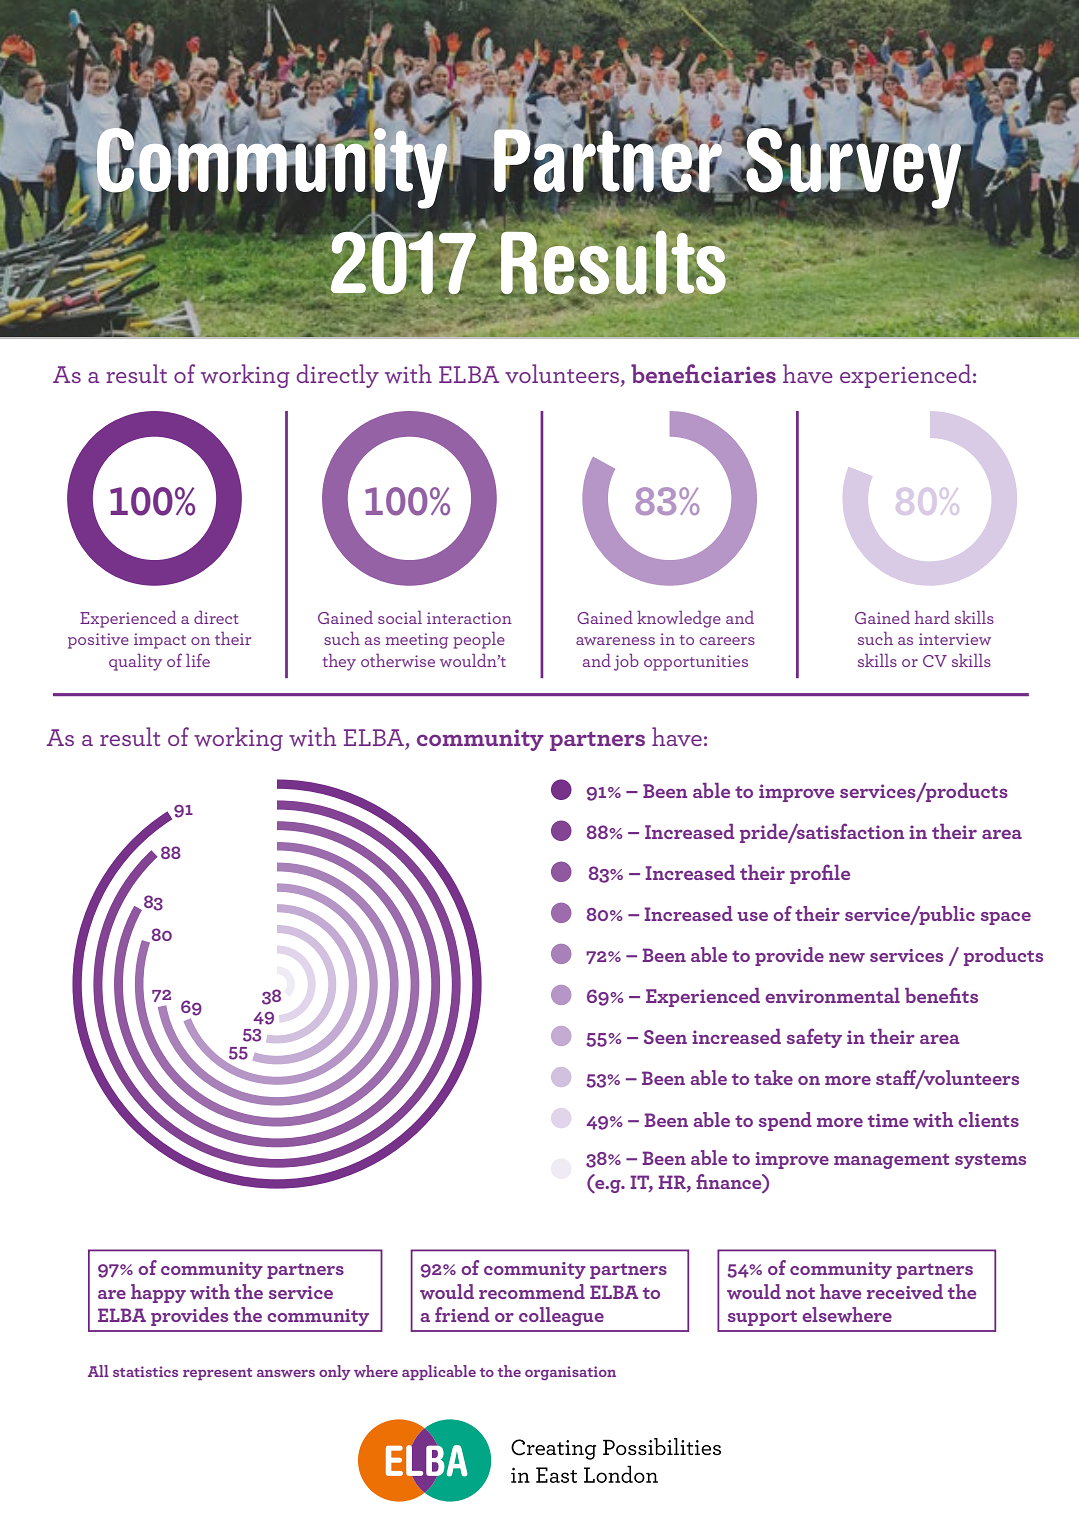  I want to click on colleague, so click(561, 1316).
